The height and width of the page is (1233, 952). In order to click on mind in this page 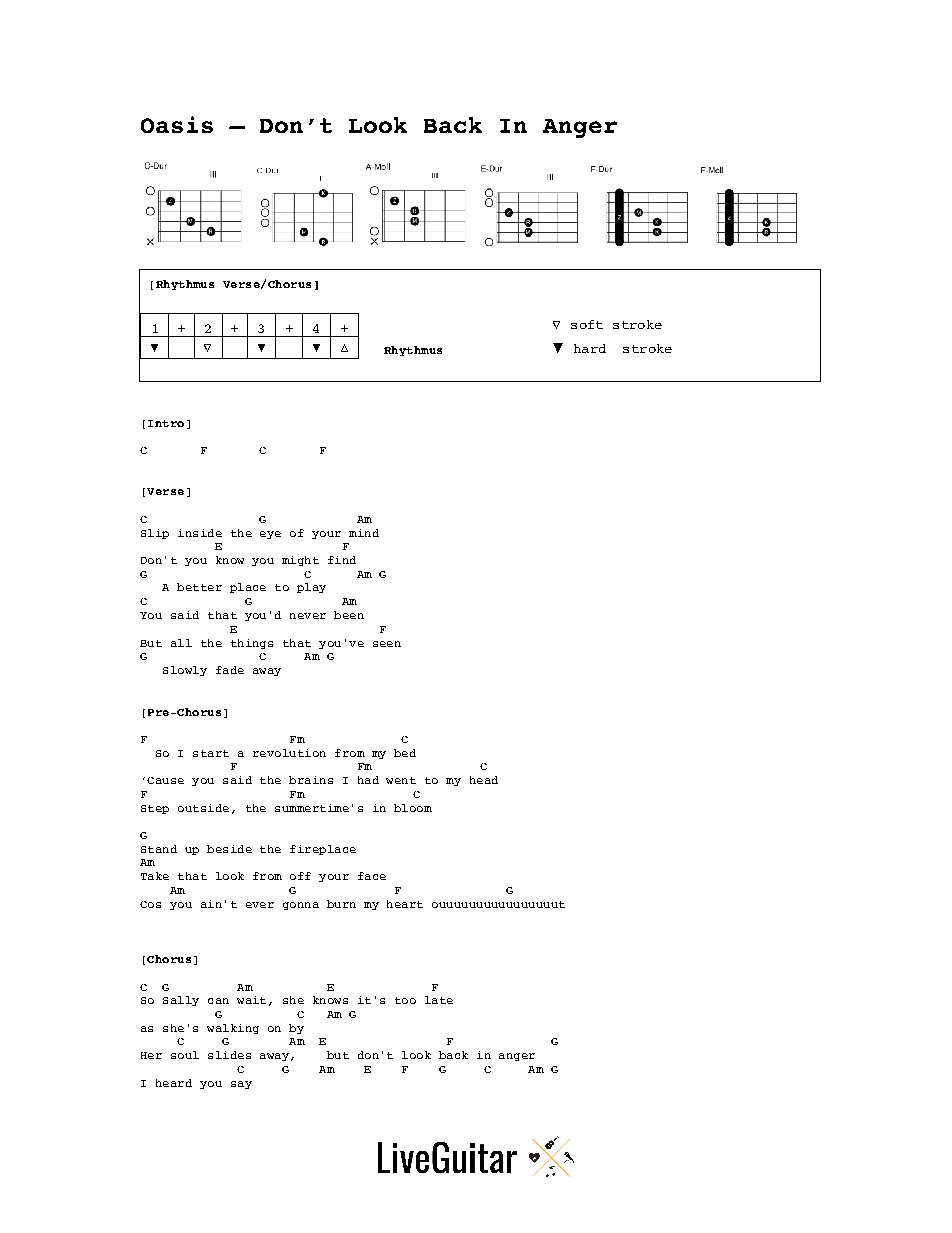, I will do `click(364, 533)`.
